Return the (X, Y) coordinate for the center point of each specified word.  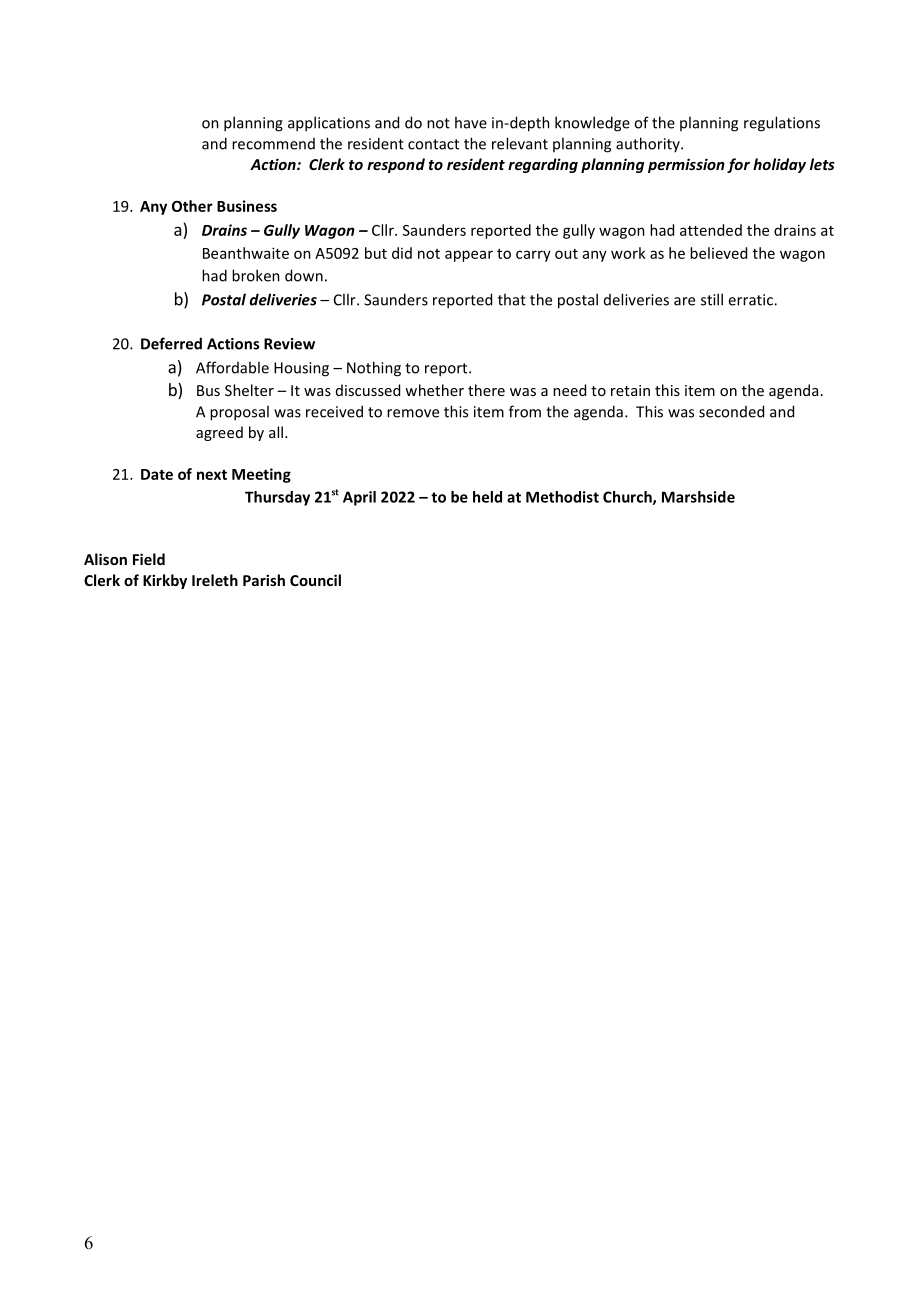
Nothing (374, 369)
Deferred (171, 343)
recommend (273, 144)
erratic (751, 300)
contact (433, 144)
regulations (782, 124)
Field (149, 559)
